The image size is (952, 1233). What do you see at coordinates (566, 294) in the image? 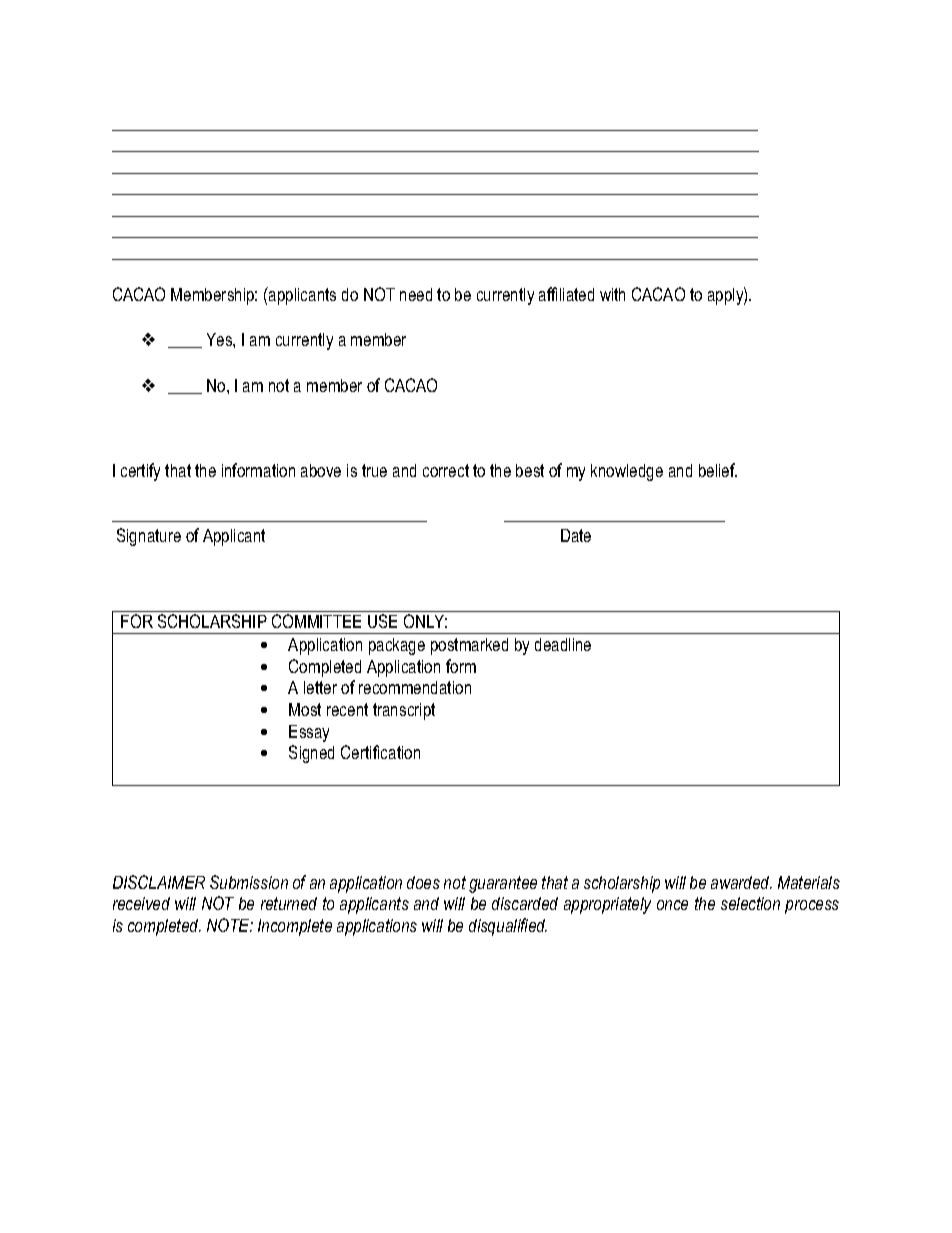
I see `affiliated` at bounding box center [566, 294].
